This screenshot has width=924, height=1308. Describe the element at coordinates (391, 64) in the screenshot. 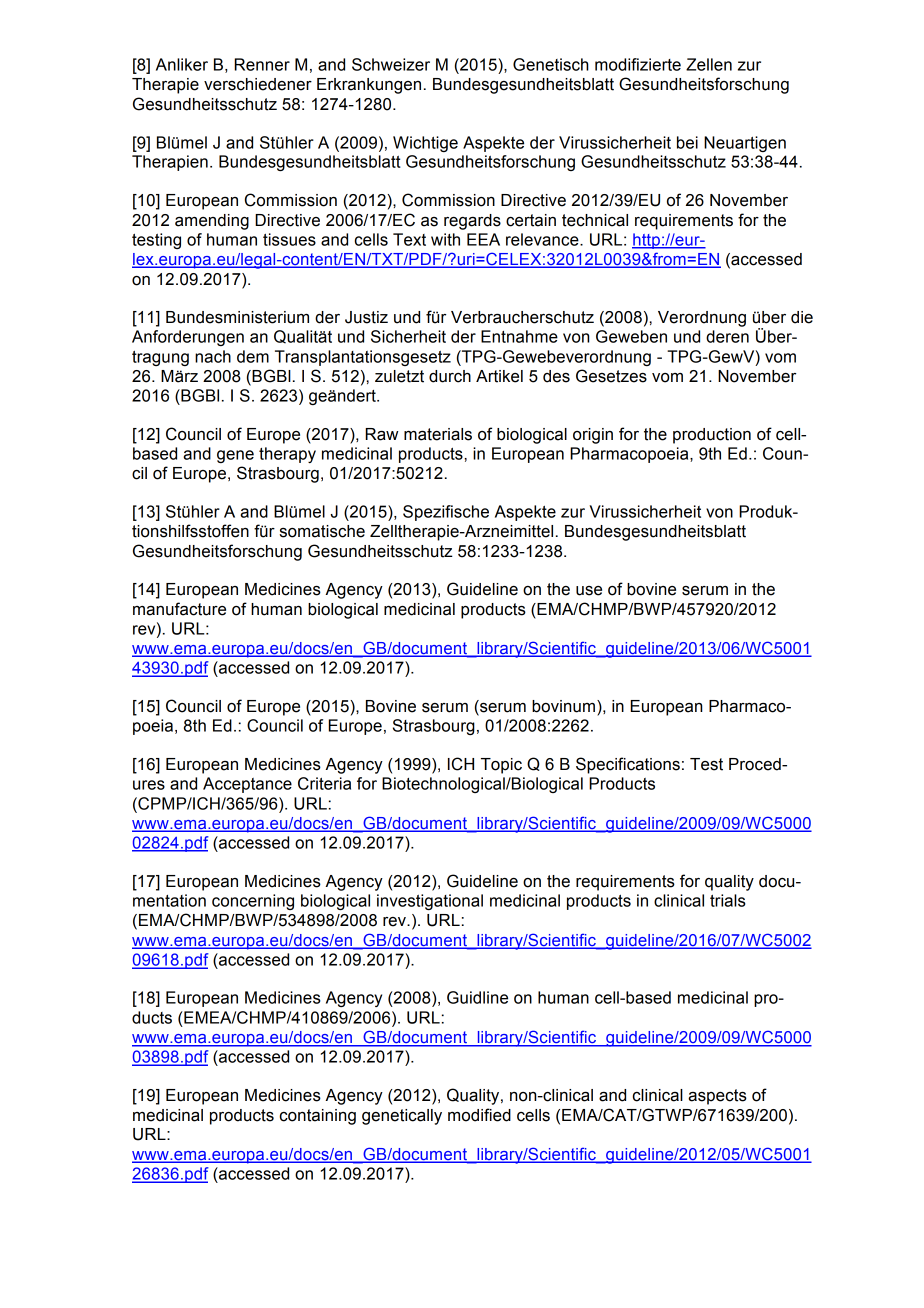

I see `Schweizer` at that location.
